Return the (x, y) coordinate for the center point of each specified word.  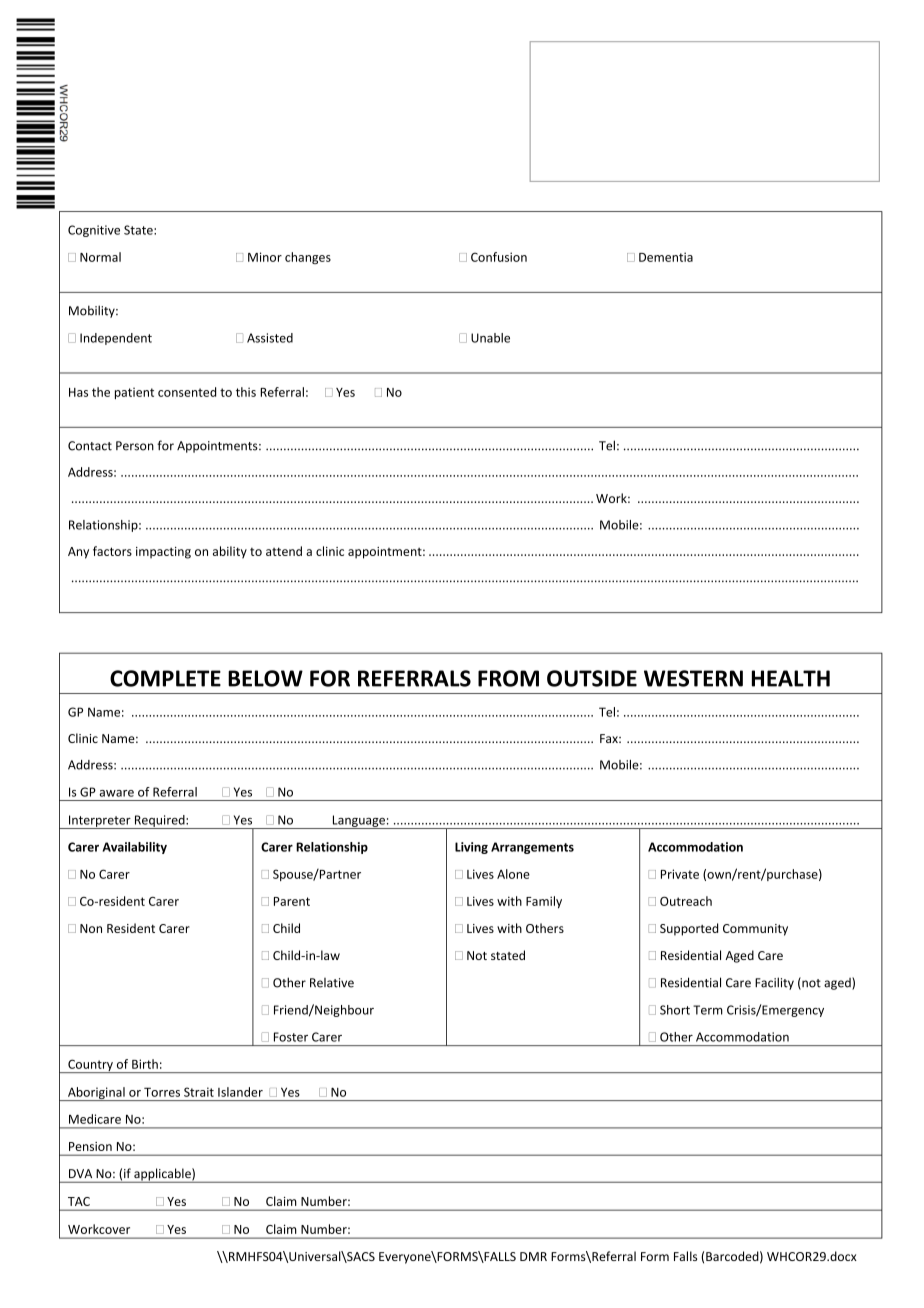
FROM (508, 678)
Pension (90, 1146)
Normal (100, 257)
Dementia (666, 257)
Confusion (499, 257)
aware (116, 793)
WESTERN (693, 678)
